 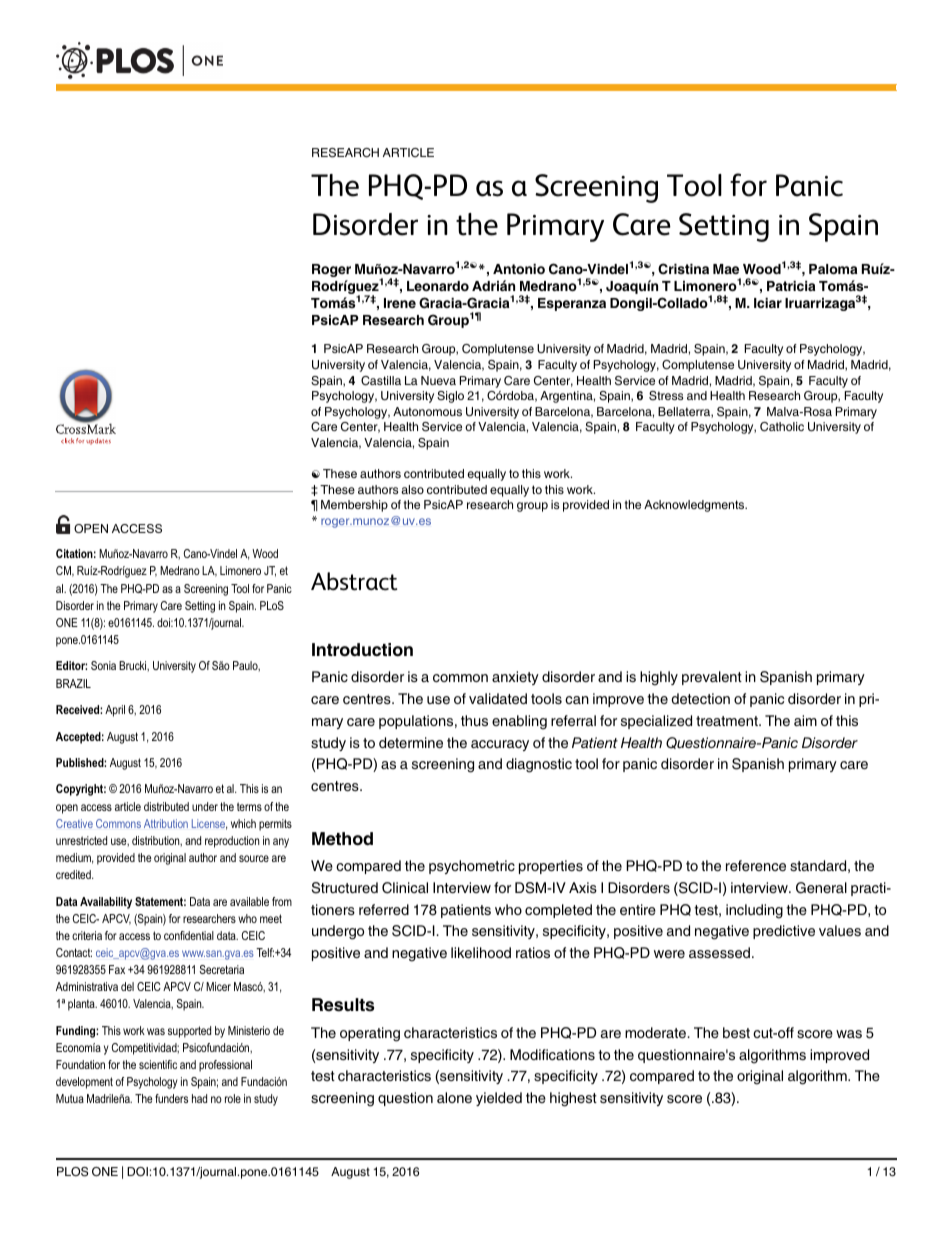 What do you see at coordinates (158, 1064) in the page?
I see `scientific` at bounding box center [158, 1064].
